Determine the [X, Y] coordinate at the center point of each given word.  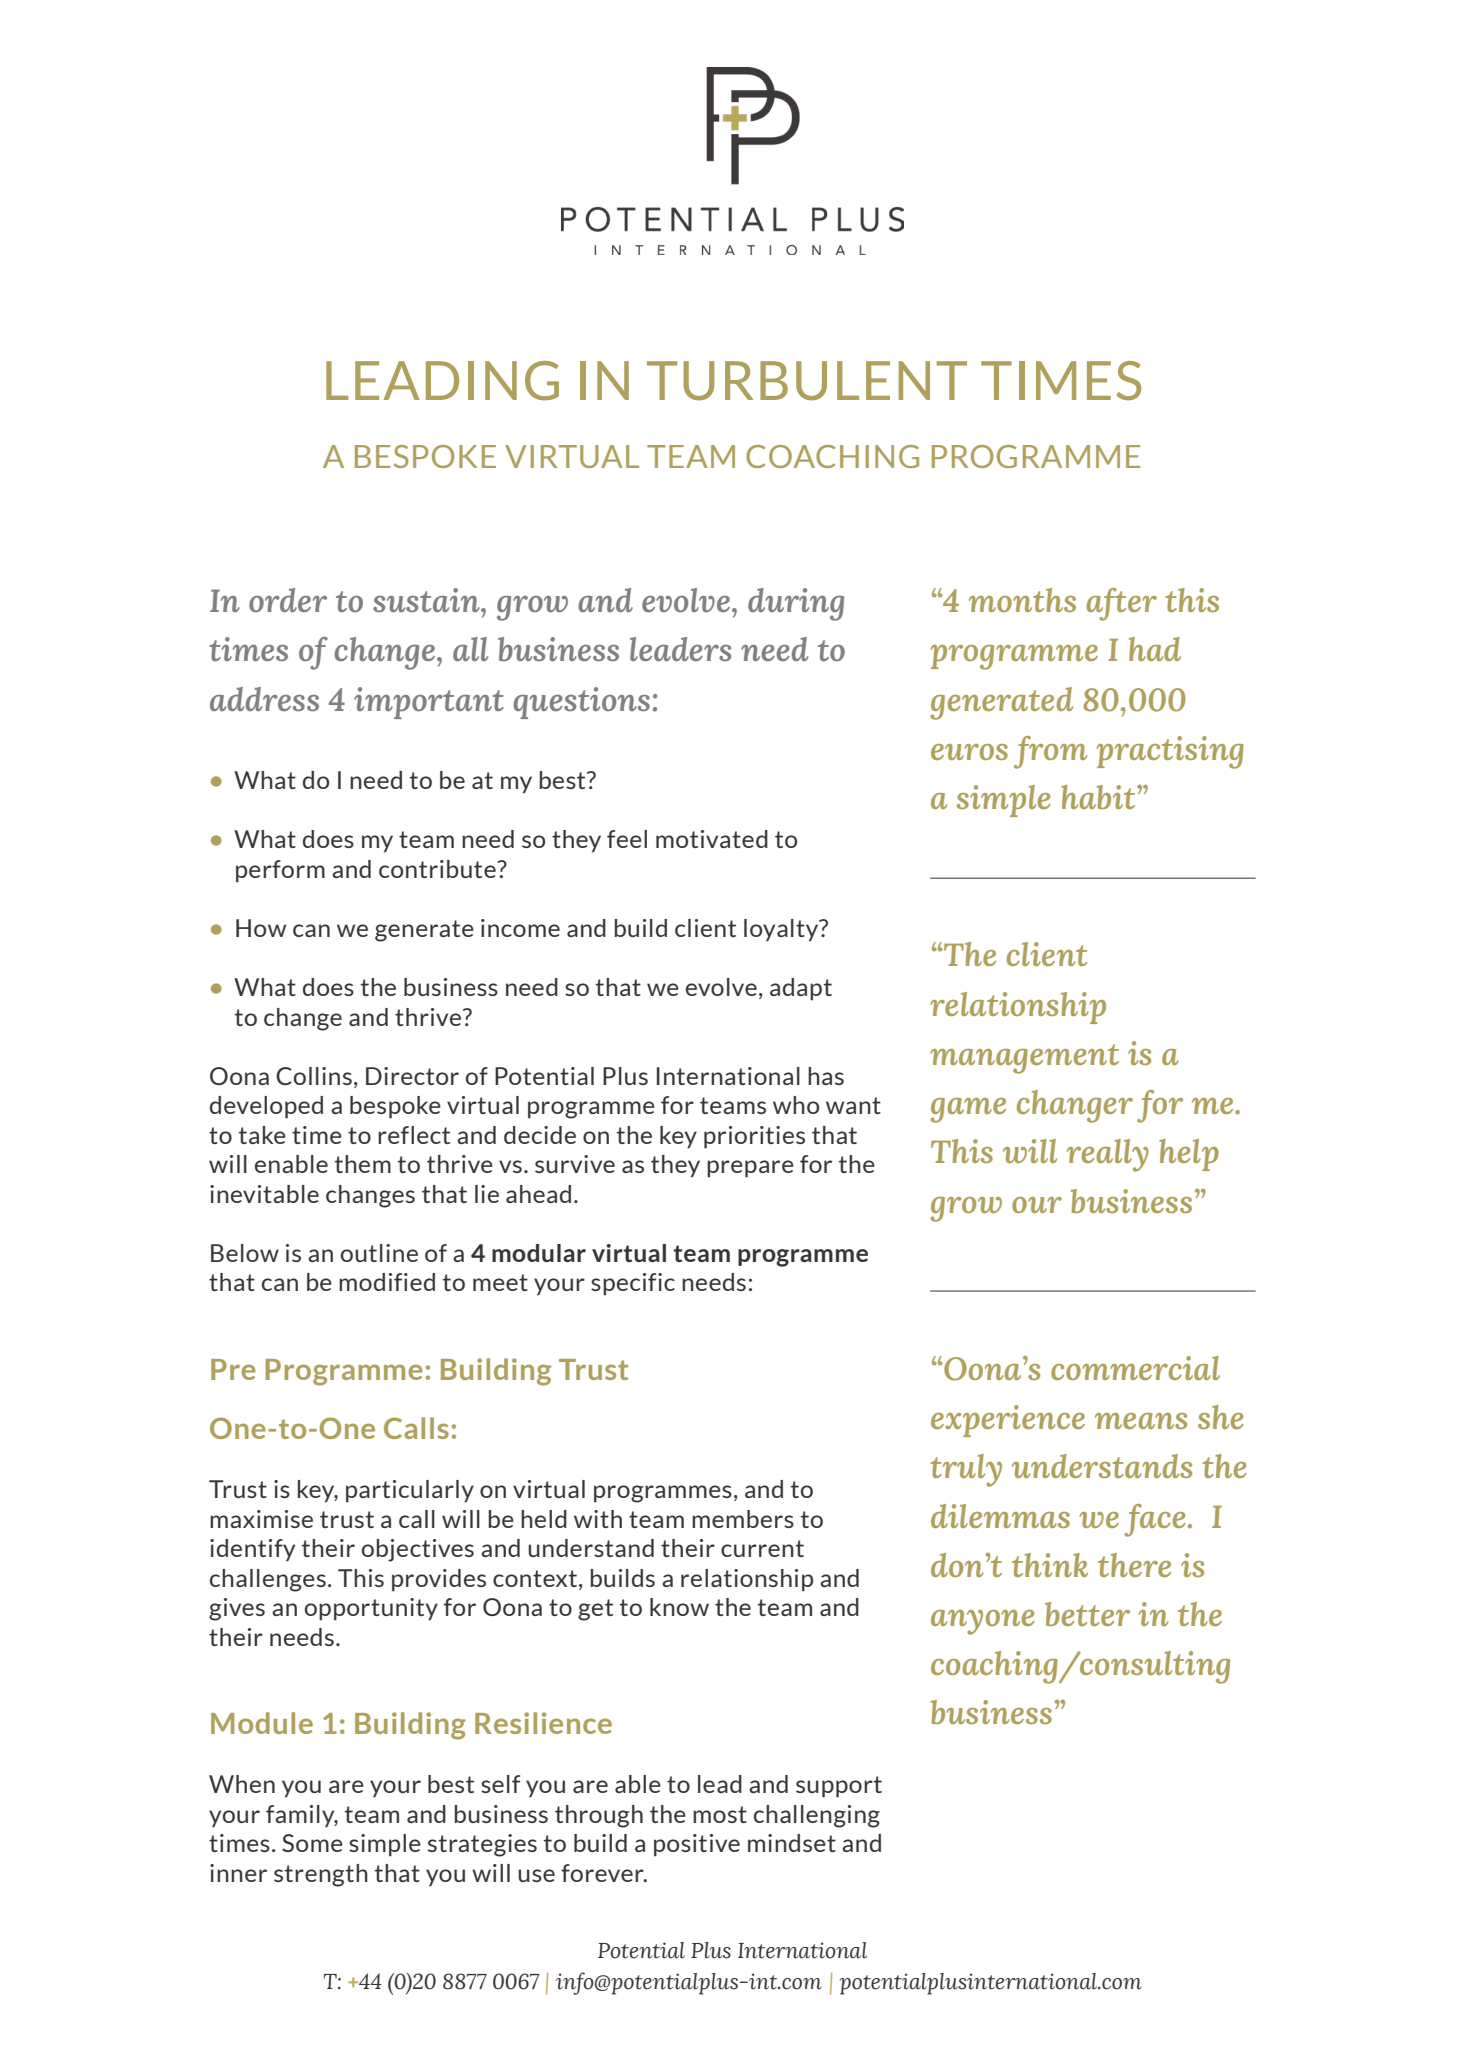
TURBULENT [807, 381]
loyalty [782, 930]
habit [1099, 797]
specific [633, 1284]
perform [280, 871]
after [1121, 604]
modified [387, 1282]
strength [321, 1875]
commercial [1135, 1368]
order [288, 600]
